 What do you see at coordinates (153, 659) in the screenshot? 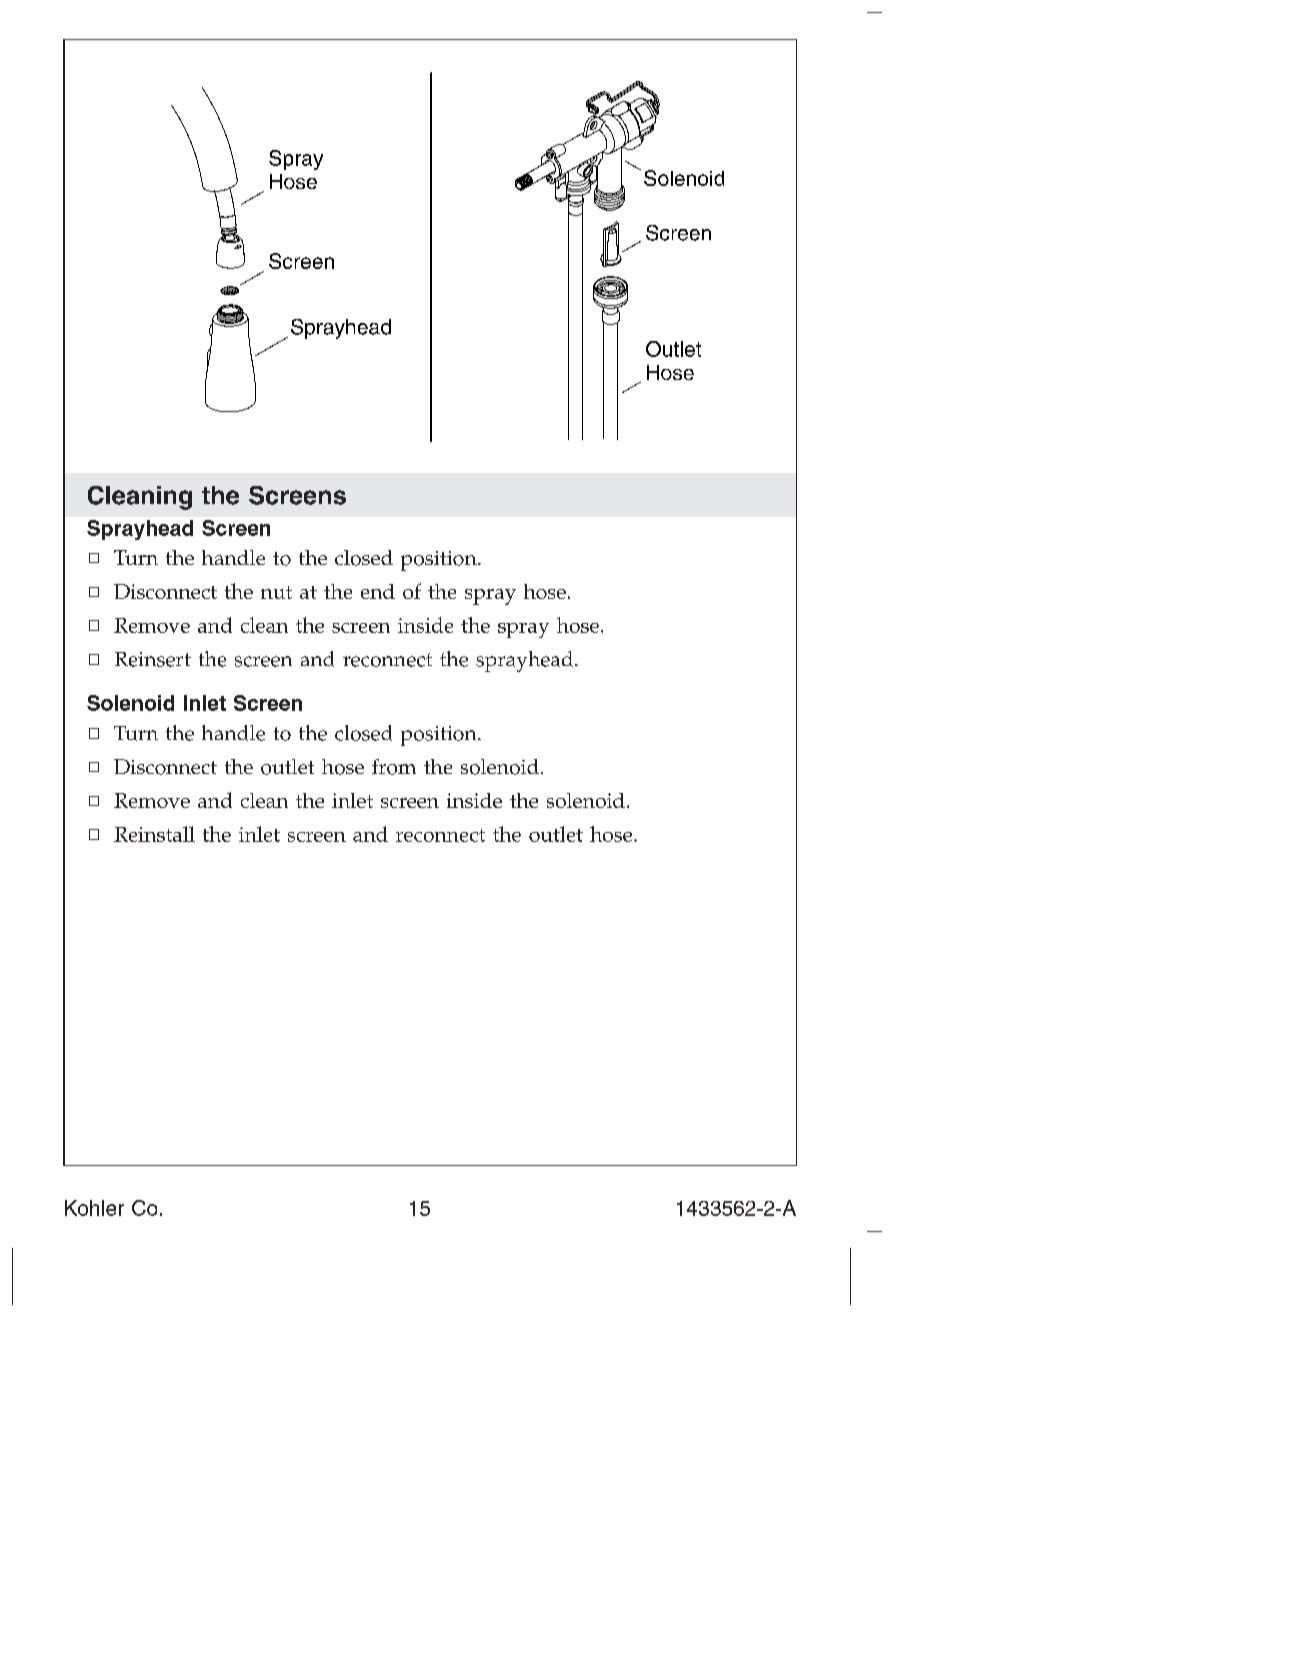
I see `Reinsert` at bounding box center [153, 659].
